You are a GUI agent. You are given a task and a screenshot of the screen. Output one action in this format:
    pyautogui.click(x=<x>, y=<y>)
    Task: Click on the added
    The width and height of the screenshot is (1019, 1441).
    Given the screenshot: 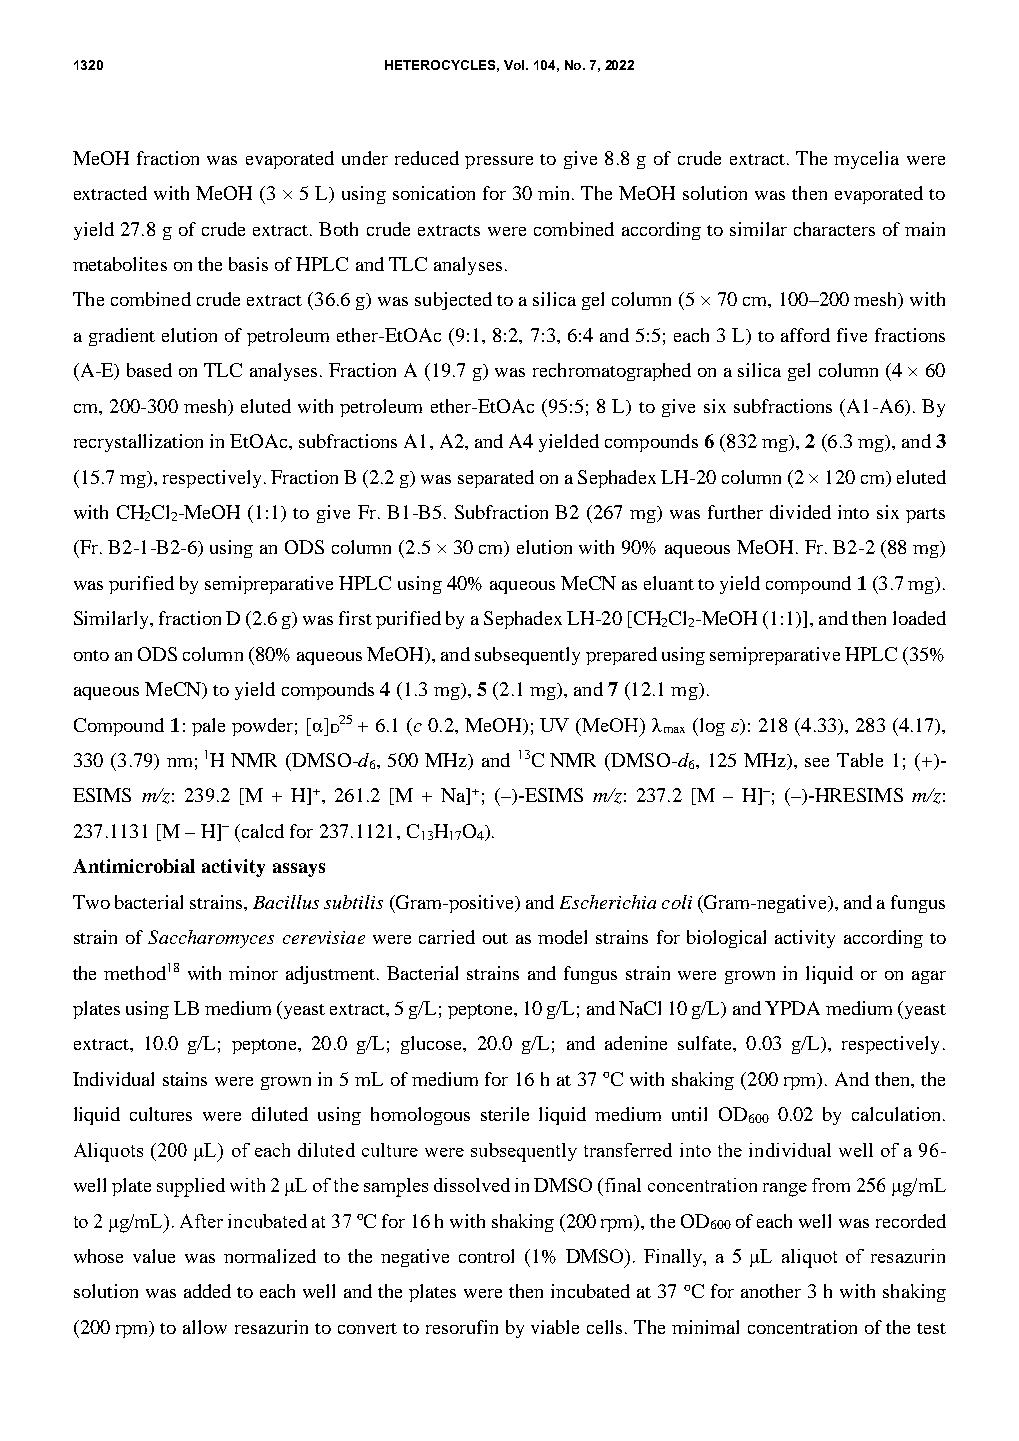 What is the action you would take?
    pyautogui.click(x=207, y=1291)
